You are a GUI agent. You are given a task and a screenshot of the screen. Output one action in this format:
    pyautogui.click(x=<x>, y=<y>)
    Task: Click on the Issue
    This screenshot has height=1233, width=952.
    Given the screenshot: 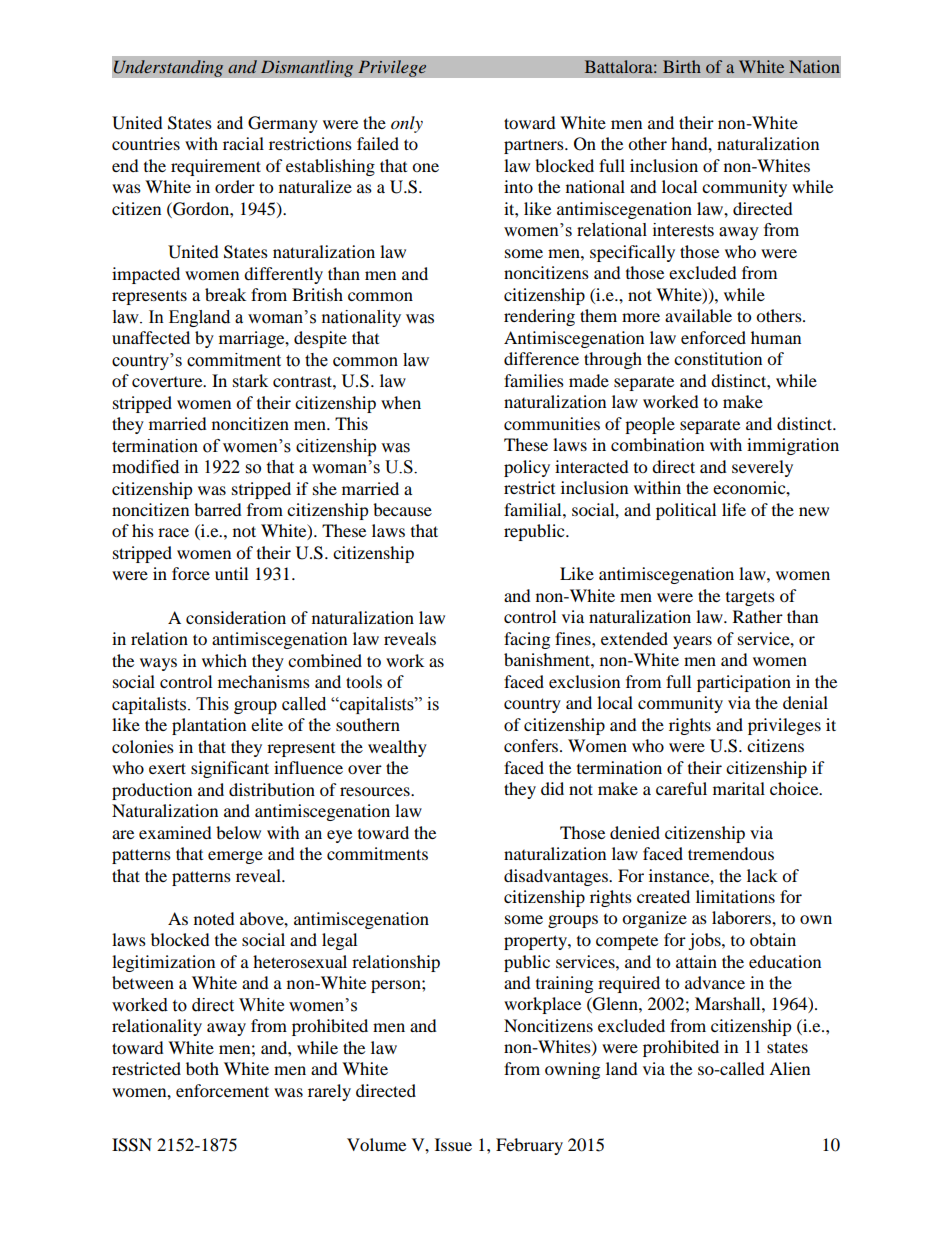 What is the action you would take?
    pyautogui.click(x=453, y=1144)
